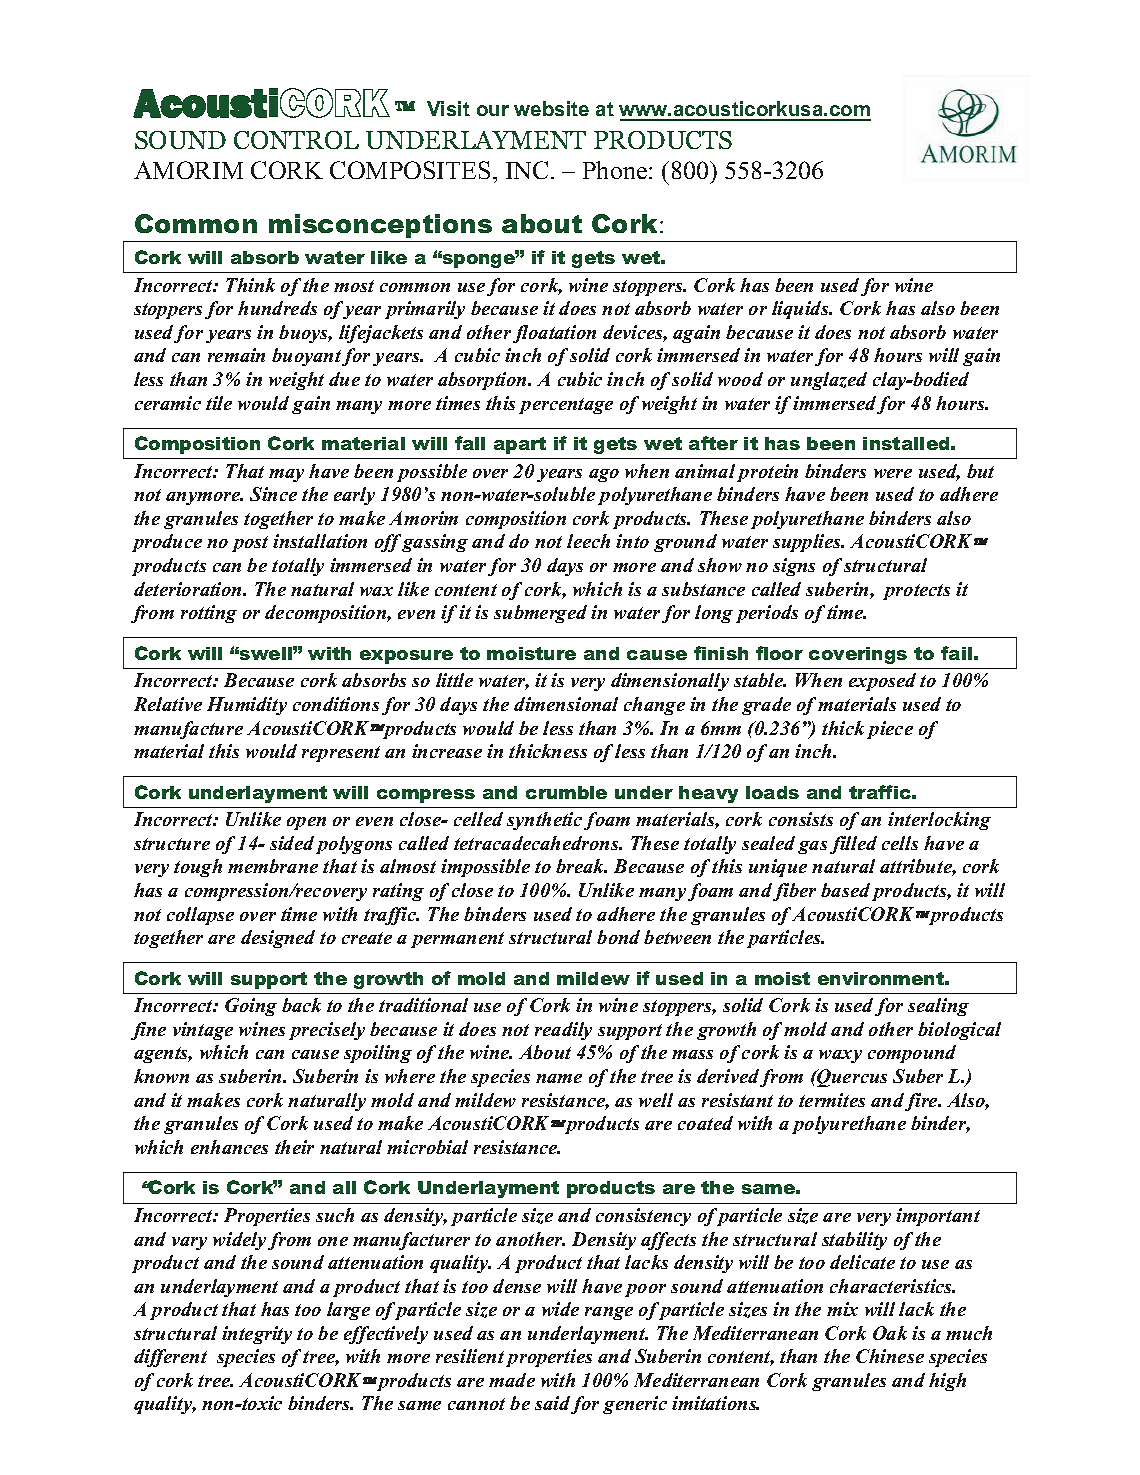  I want to click on name, so click(559, 1078).
